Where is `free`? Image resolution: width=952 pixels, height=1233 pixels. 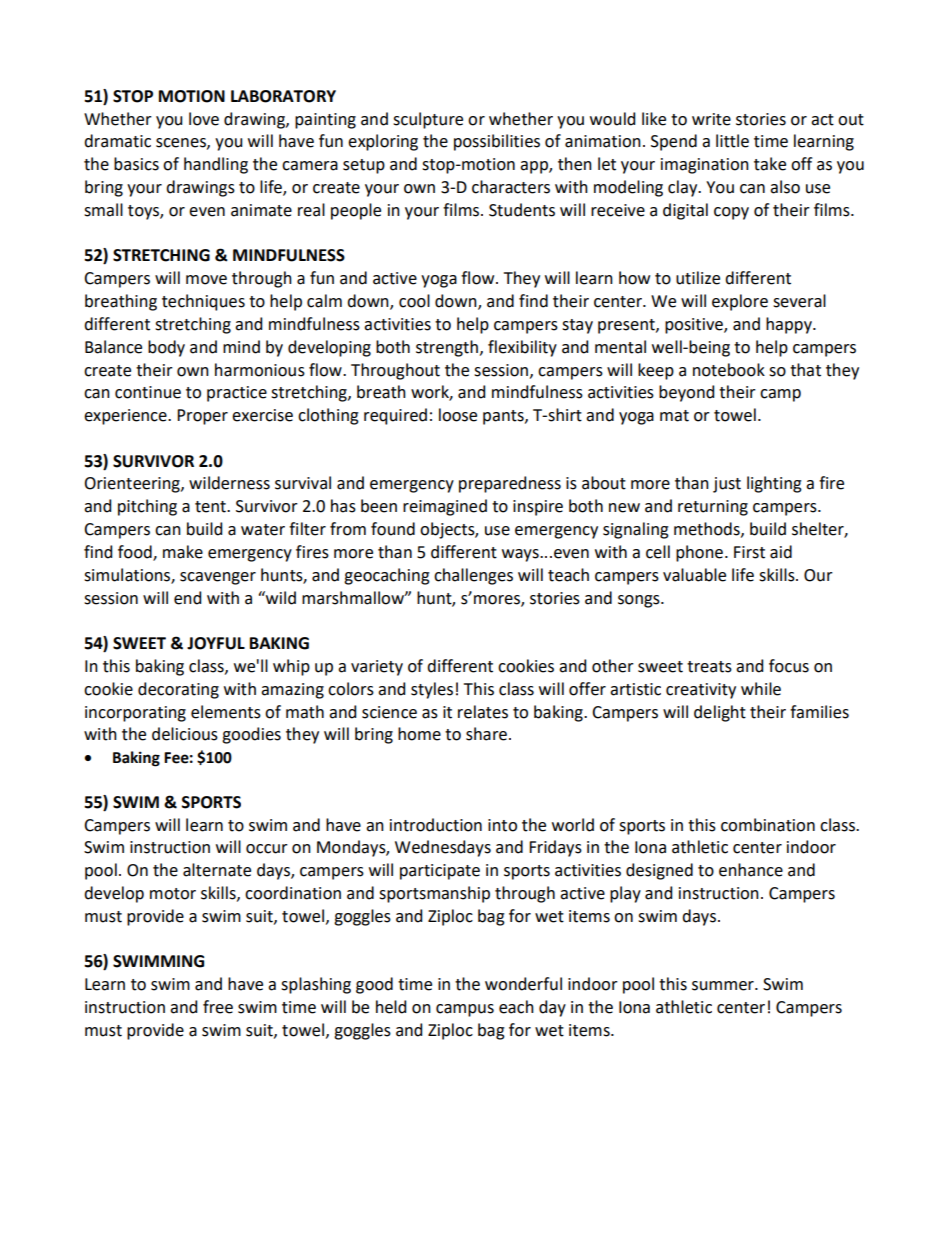
free is located at coordinates (218, 1007).
